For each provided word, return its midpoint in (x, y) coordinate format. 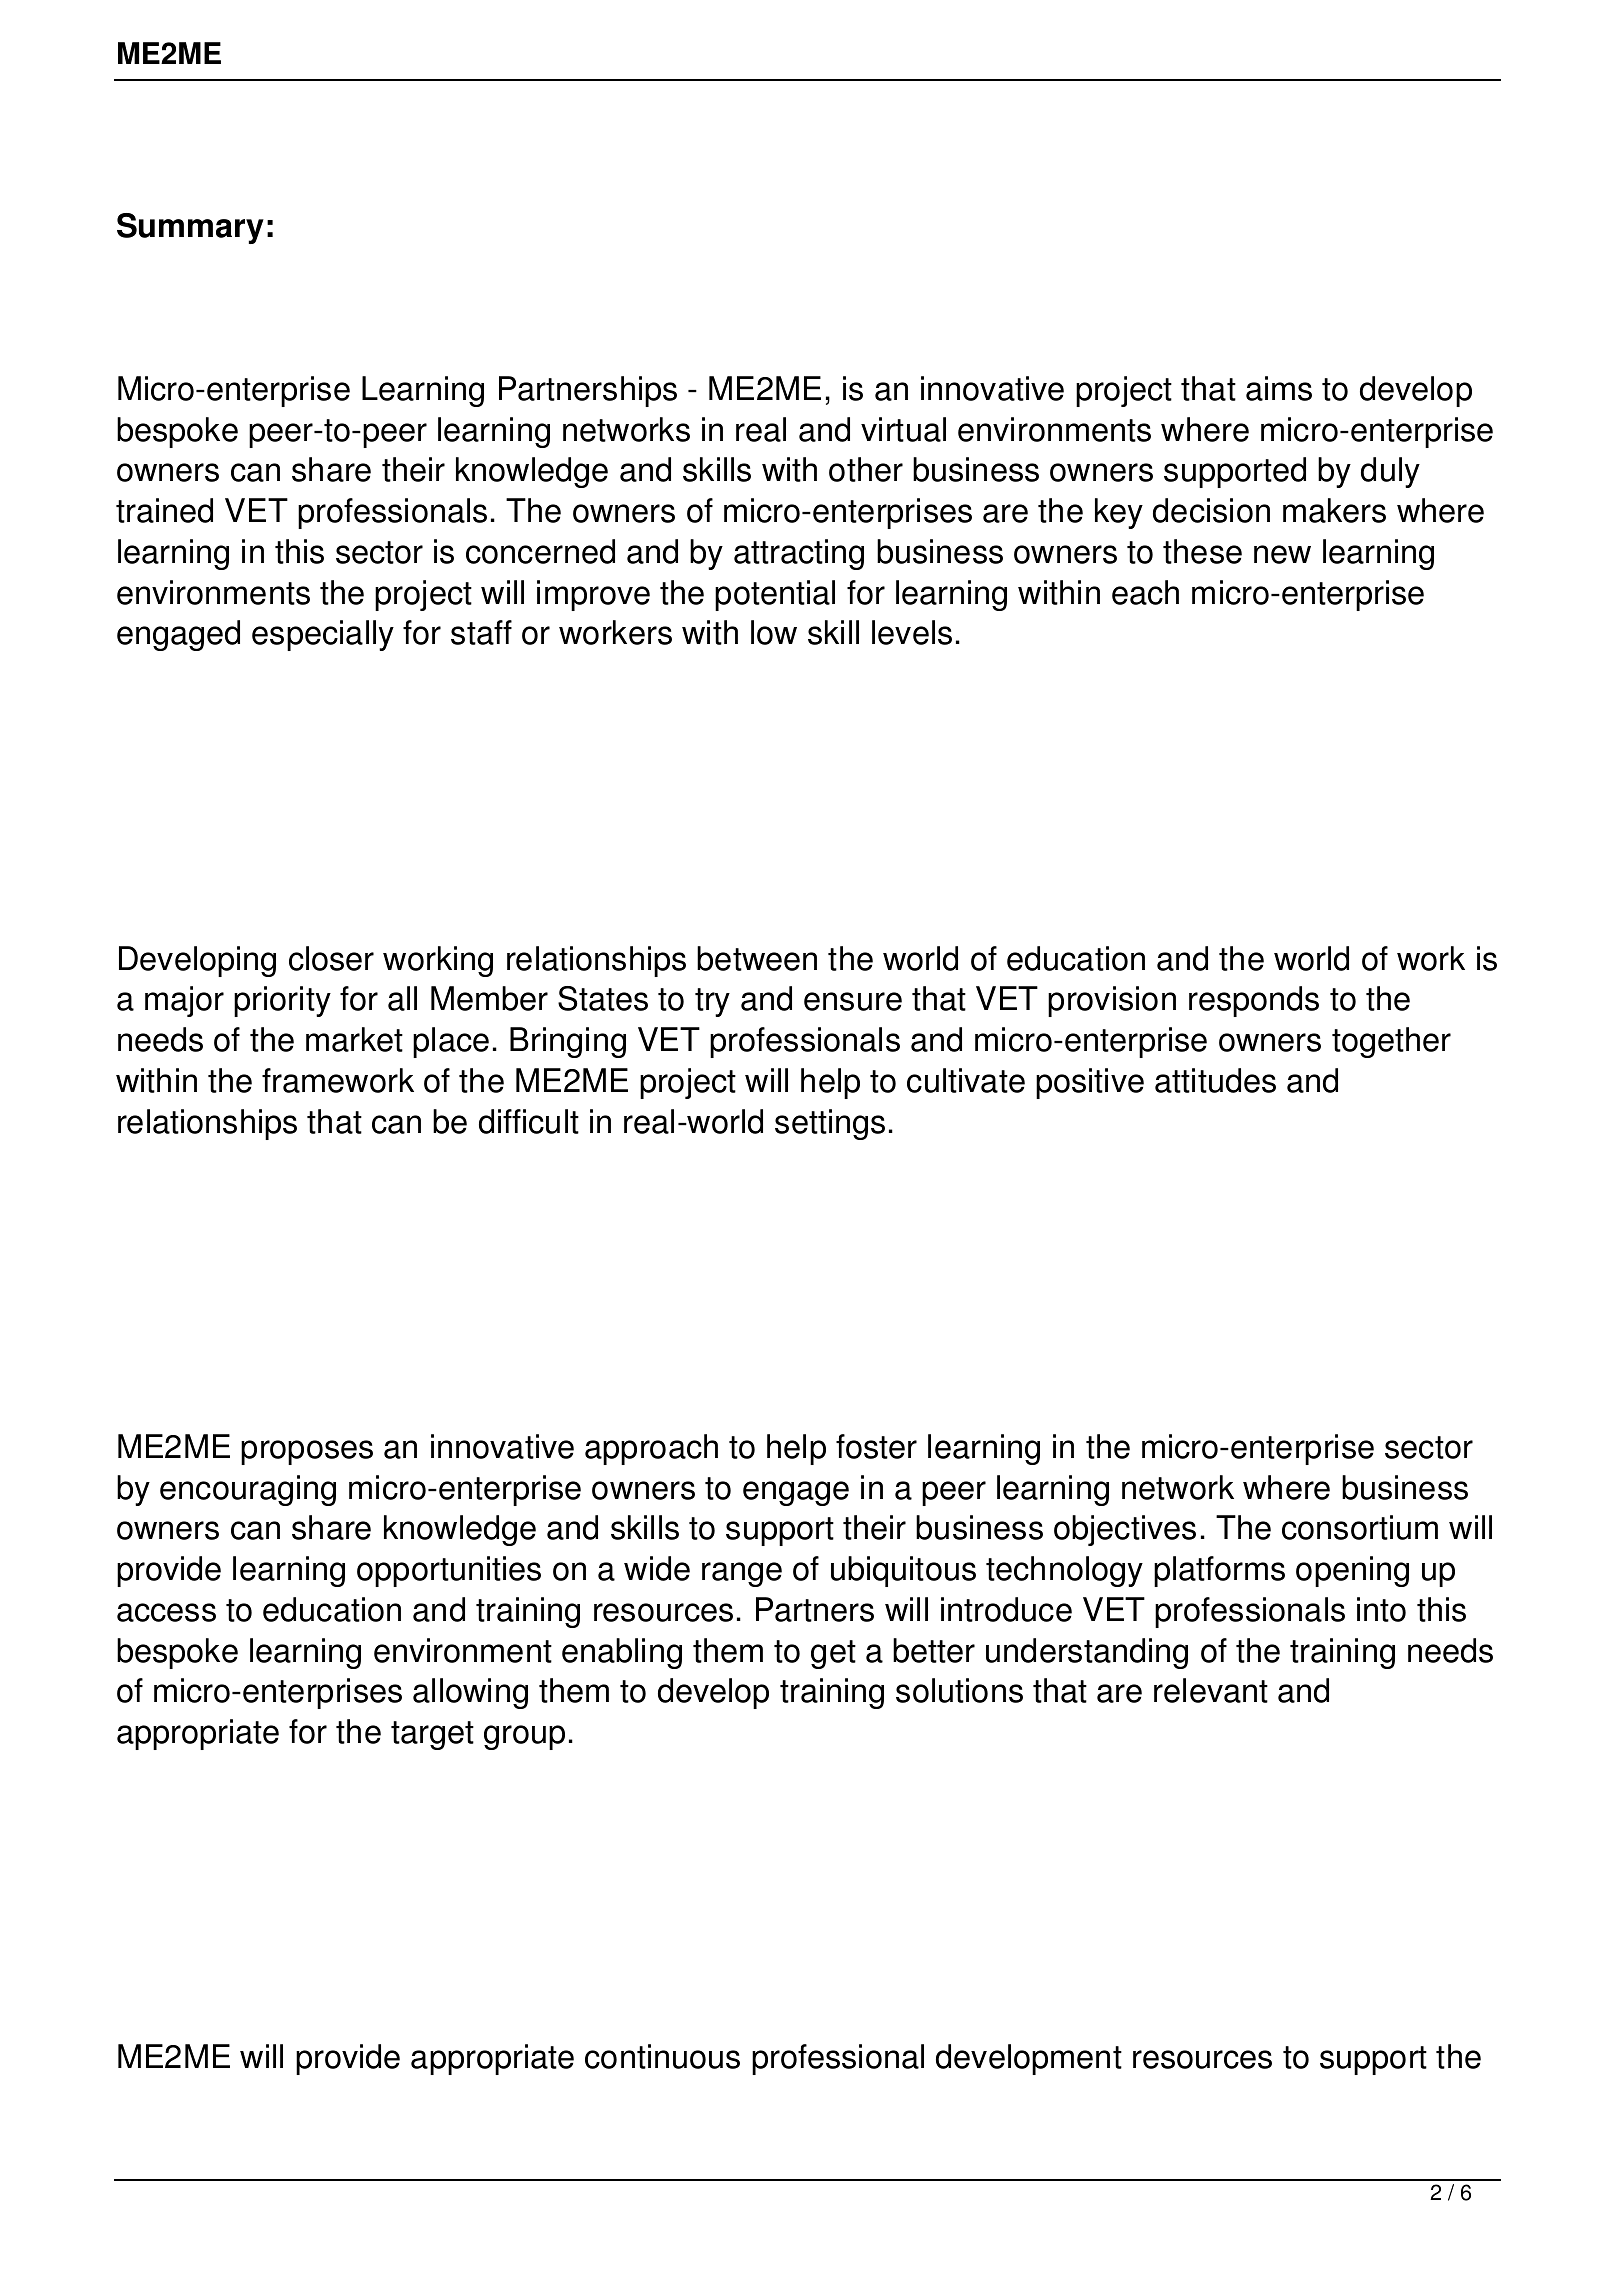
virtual (903, 429)
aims (1279, 388)
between (757, 958)
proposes (307, 1452)
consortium (1360, 1527)
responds (1254, 1001)
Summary (190, 228)
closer (331, 958)
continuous (662, 2056)
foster (876, 1446)
